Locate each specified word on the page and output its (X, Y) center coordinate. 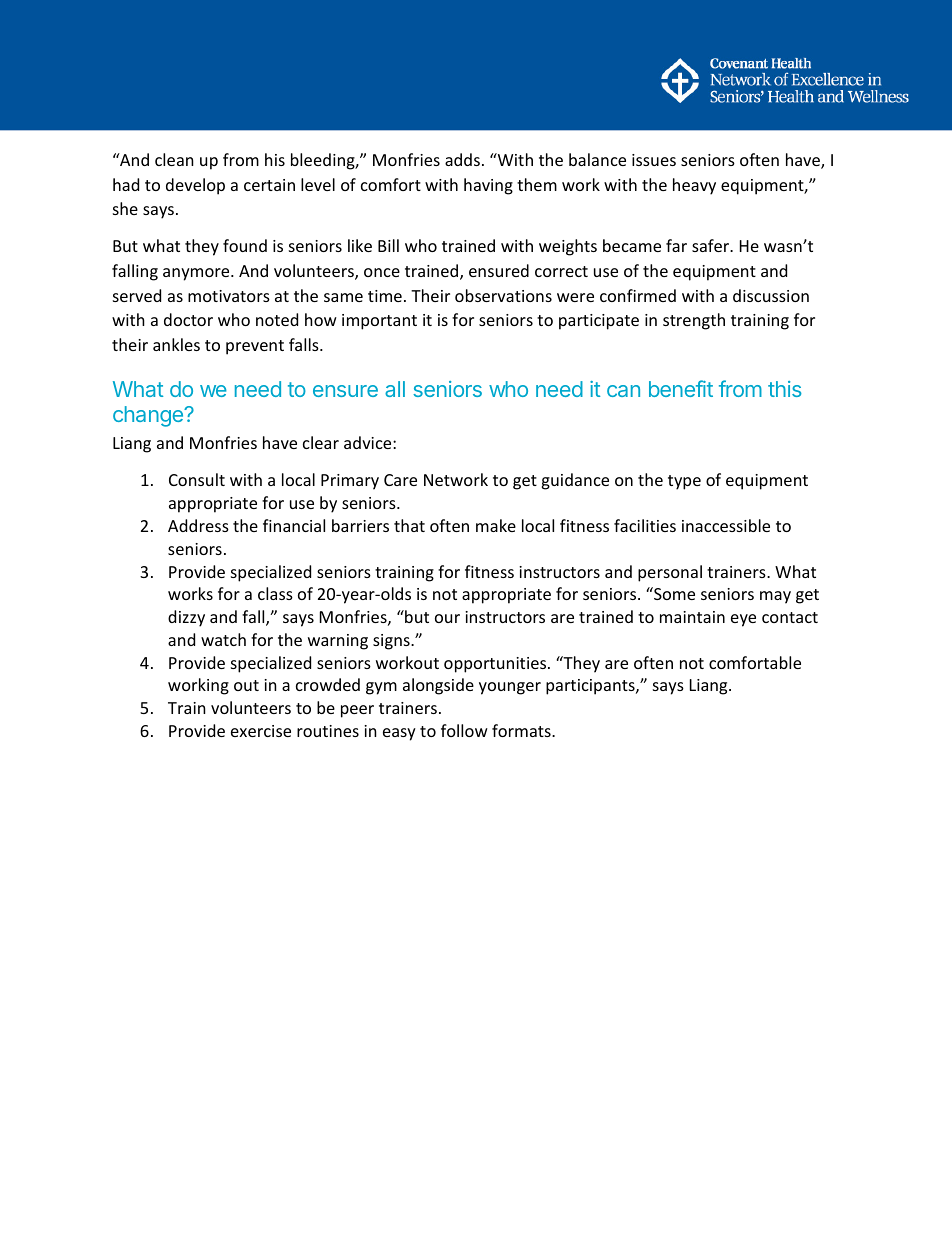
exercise (261, 731)
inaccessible (726, 525)
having (488, 186)
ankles (176, 344)
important (379, 322)
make (496, 525)
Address (198, 525)
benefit (681, 388)
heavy (694, 186)
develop (195, 186)
